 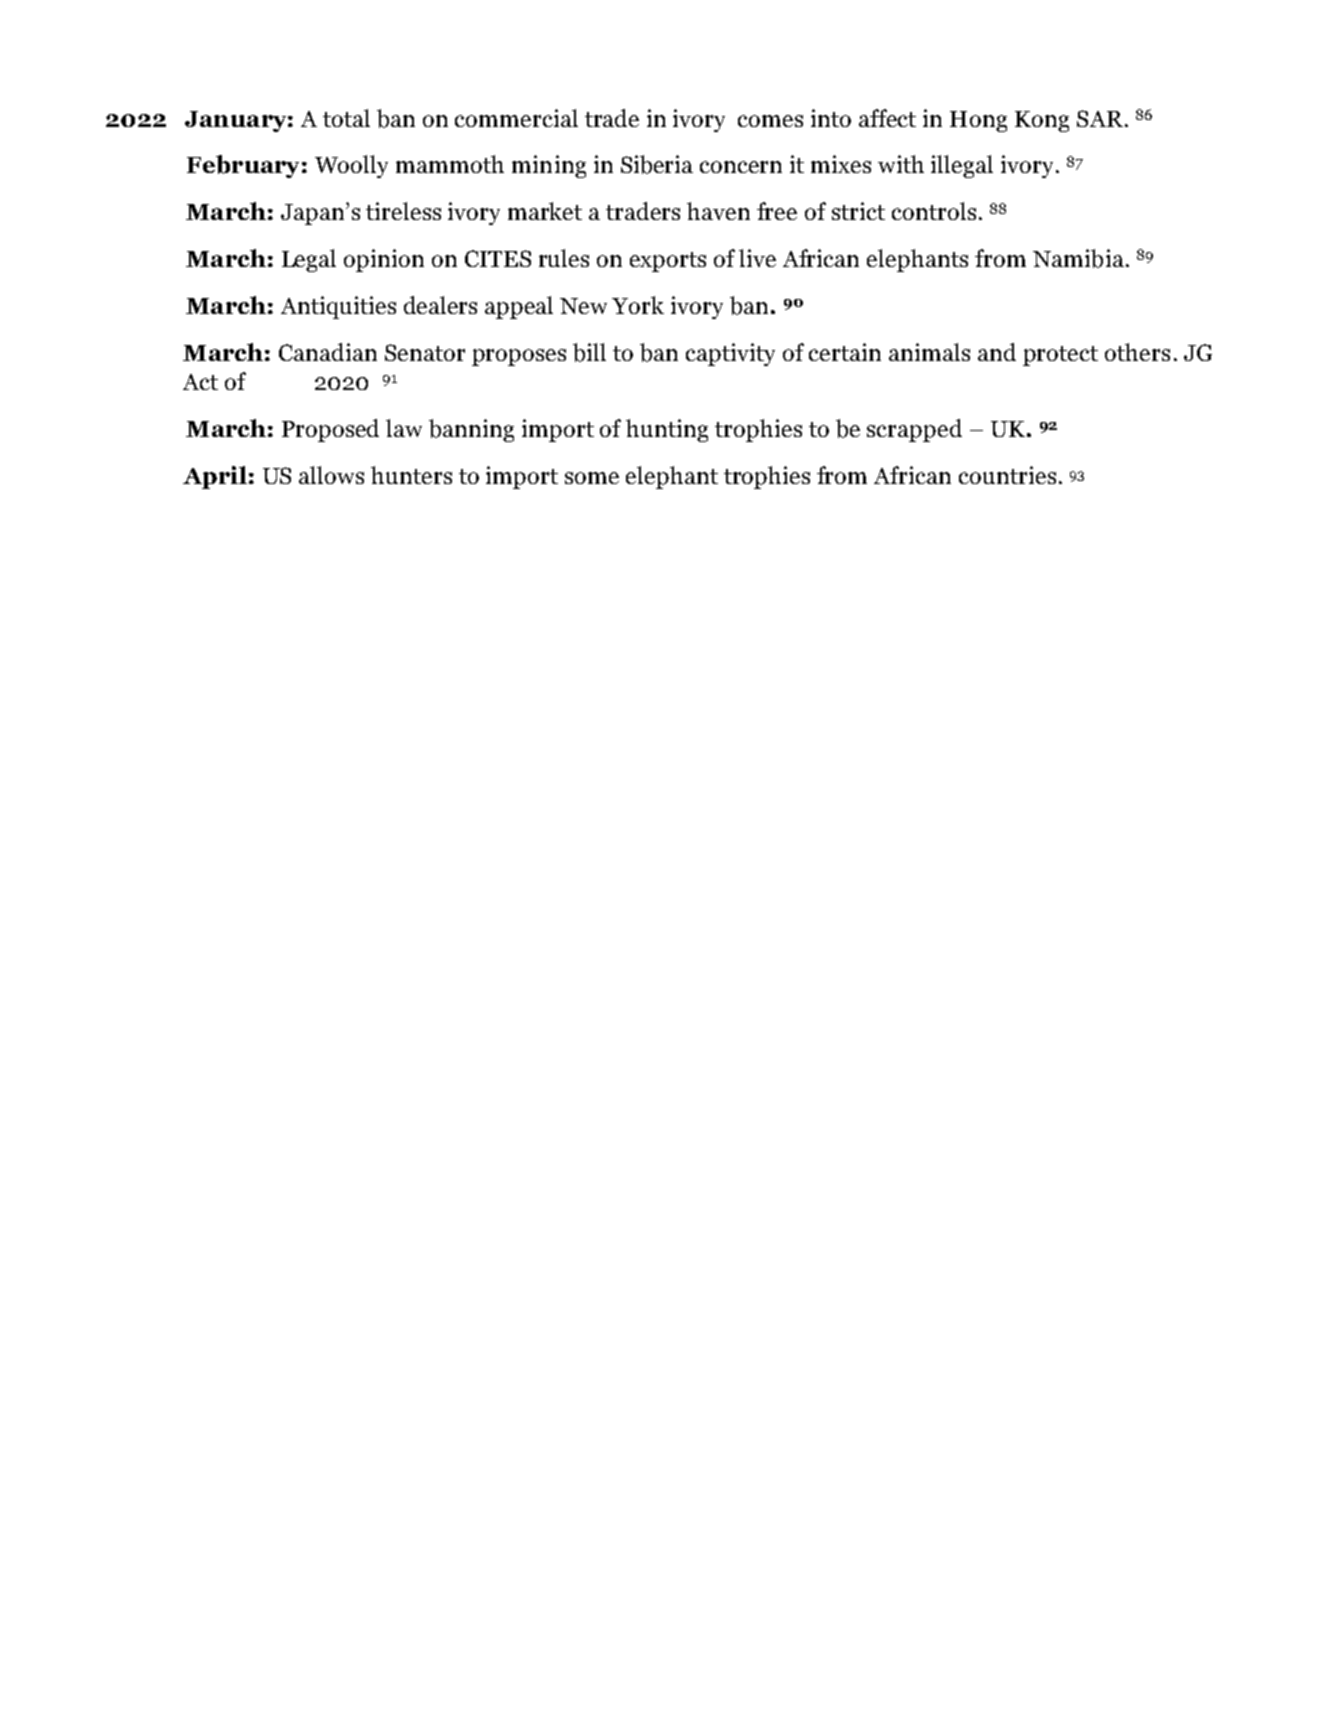 What do you see at coordinates (718, 211) in the image?
I see `haven` at bounding box center [718, 211].
